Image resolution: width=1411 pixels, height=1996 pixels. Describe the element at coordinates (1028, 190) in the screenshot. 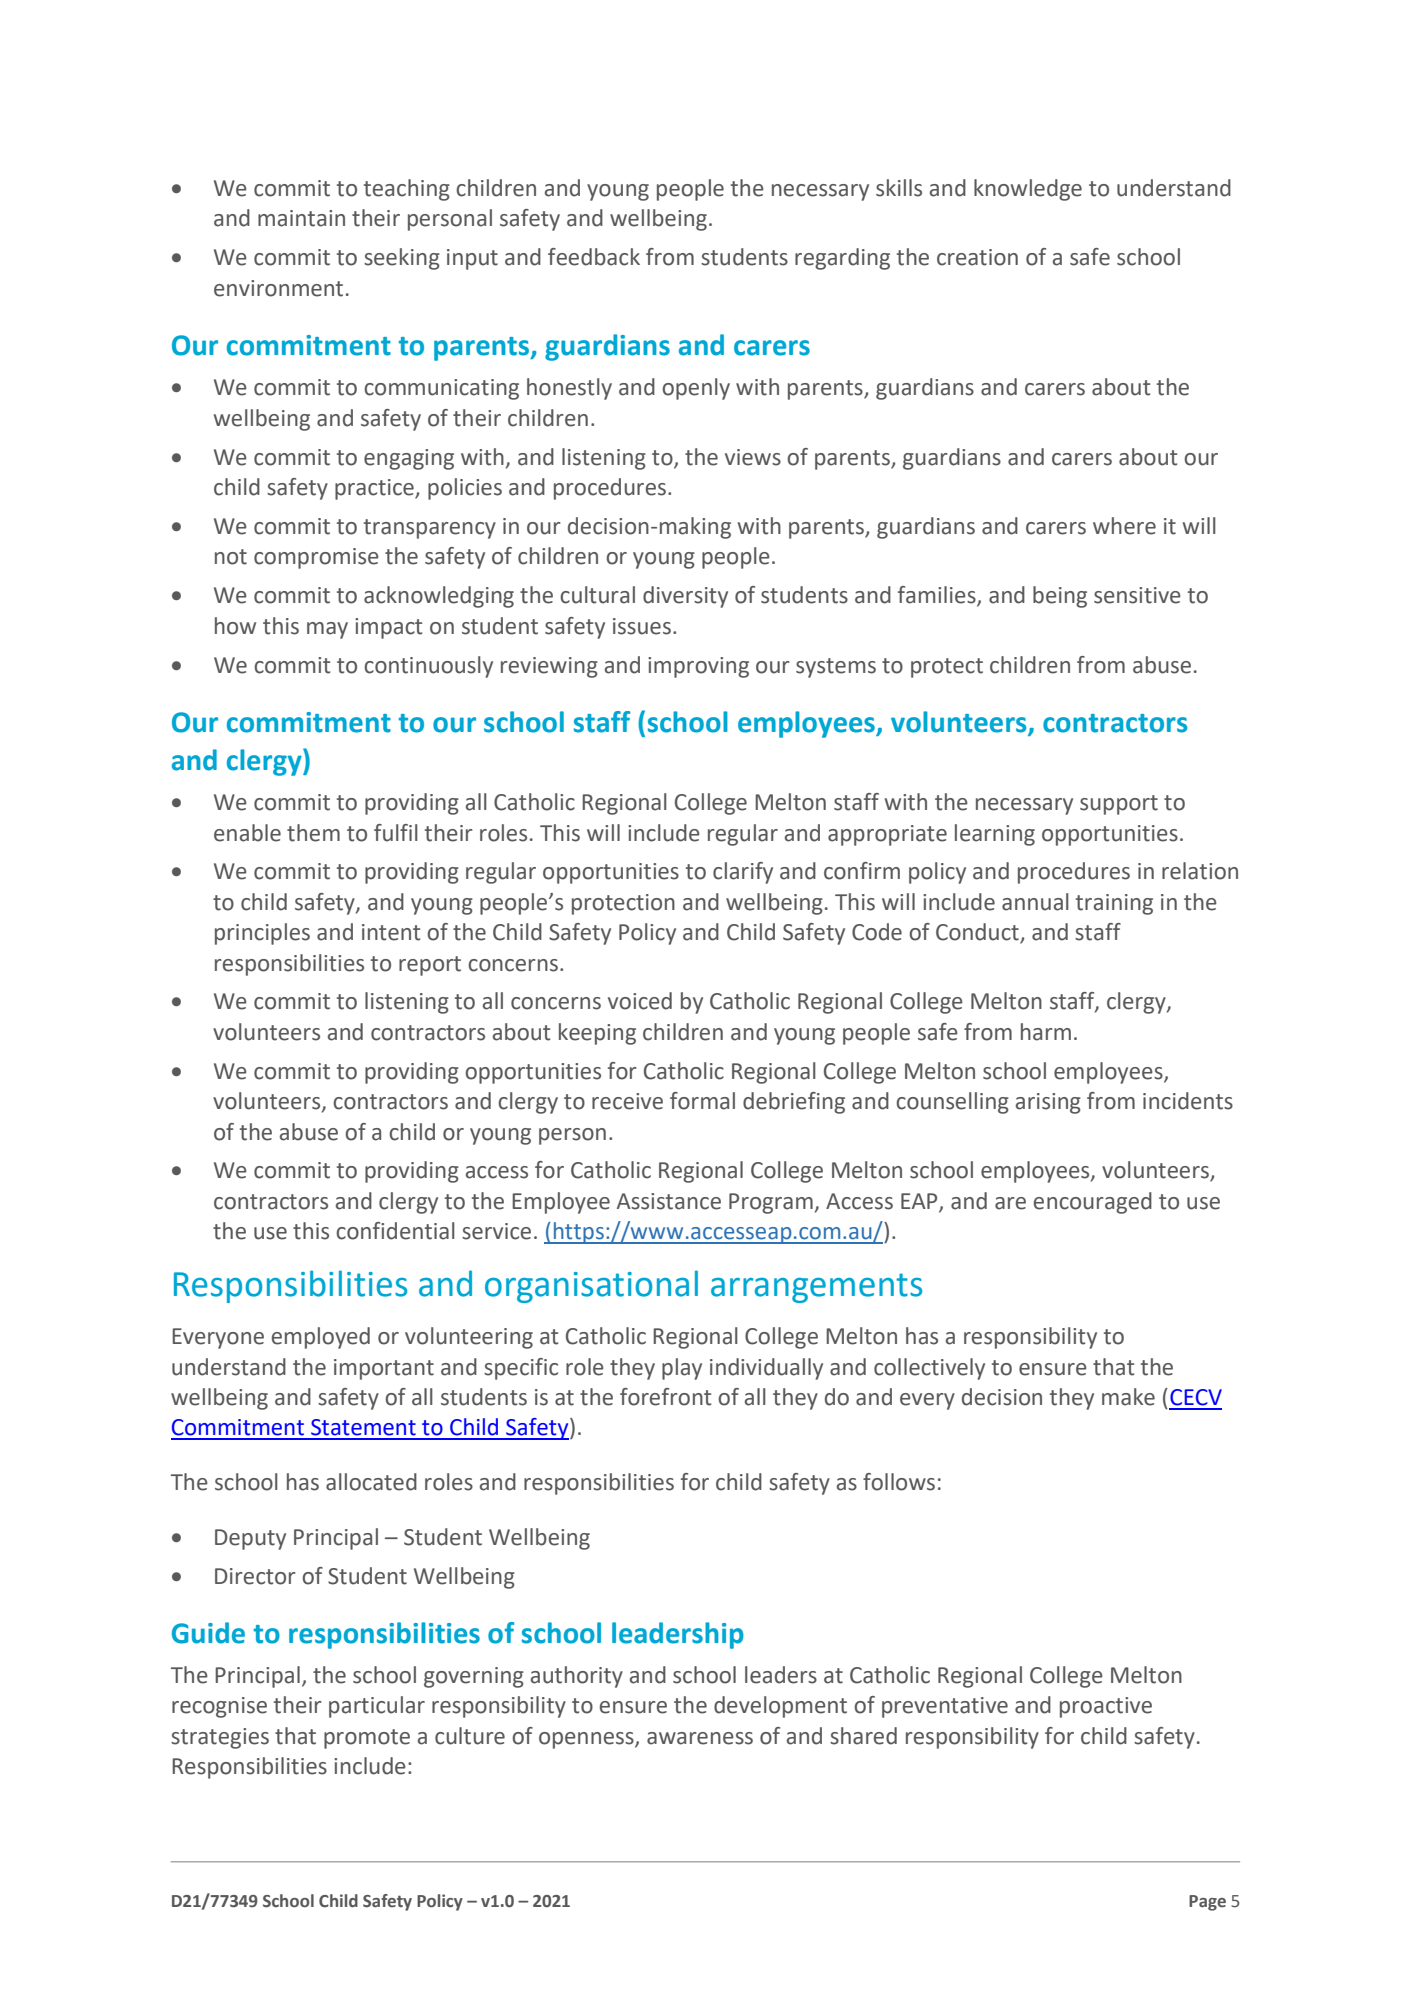

I see `knowledge` at that location.
